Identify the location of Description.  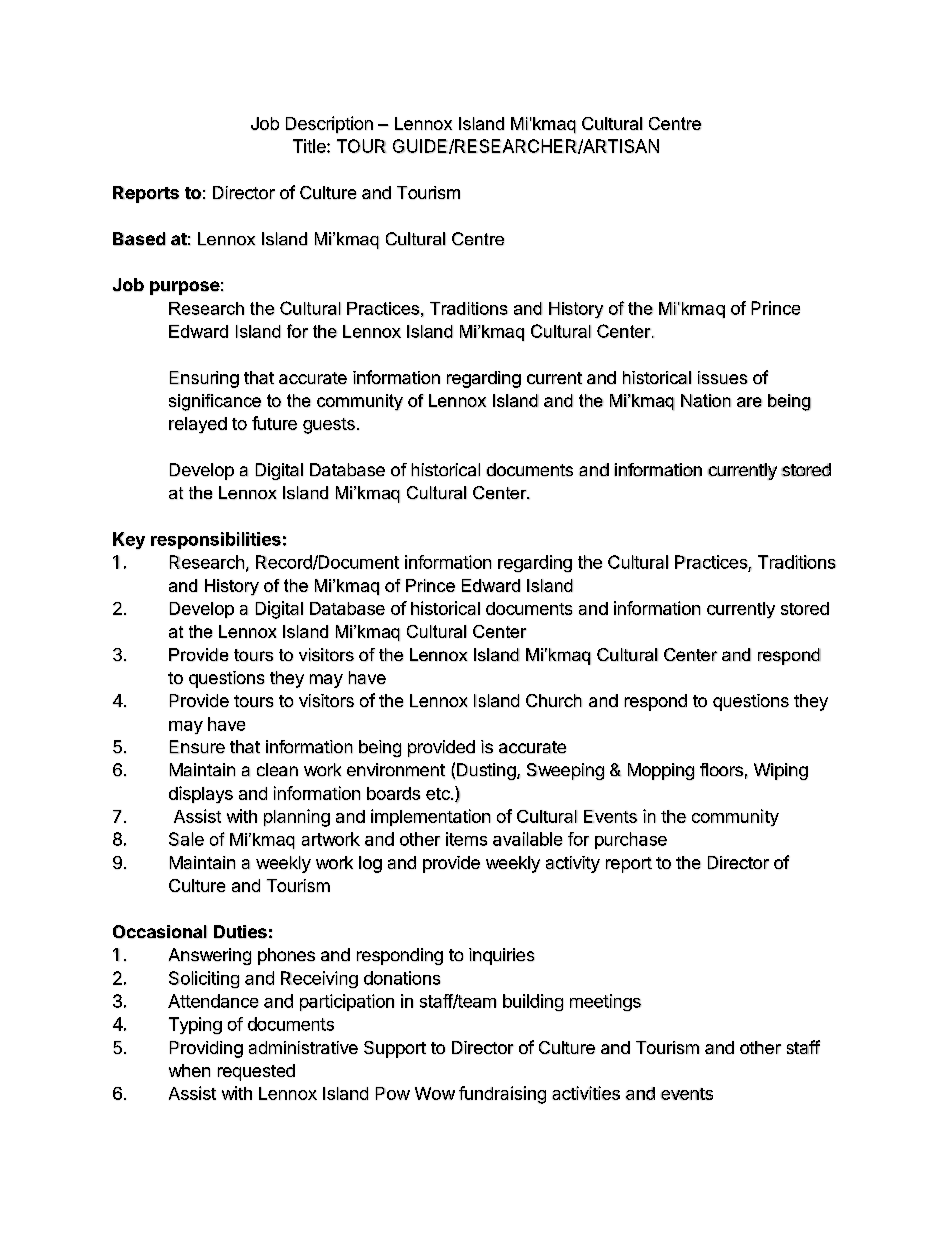
(329, 125).
